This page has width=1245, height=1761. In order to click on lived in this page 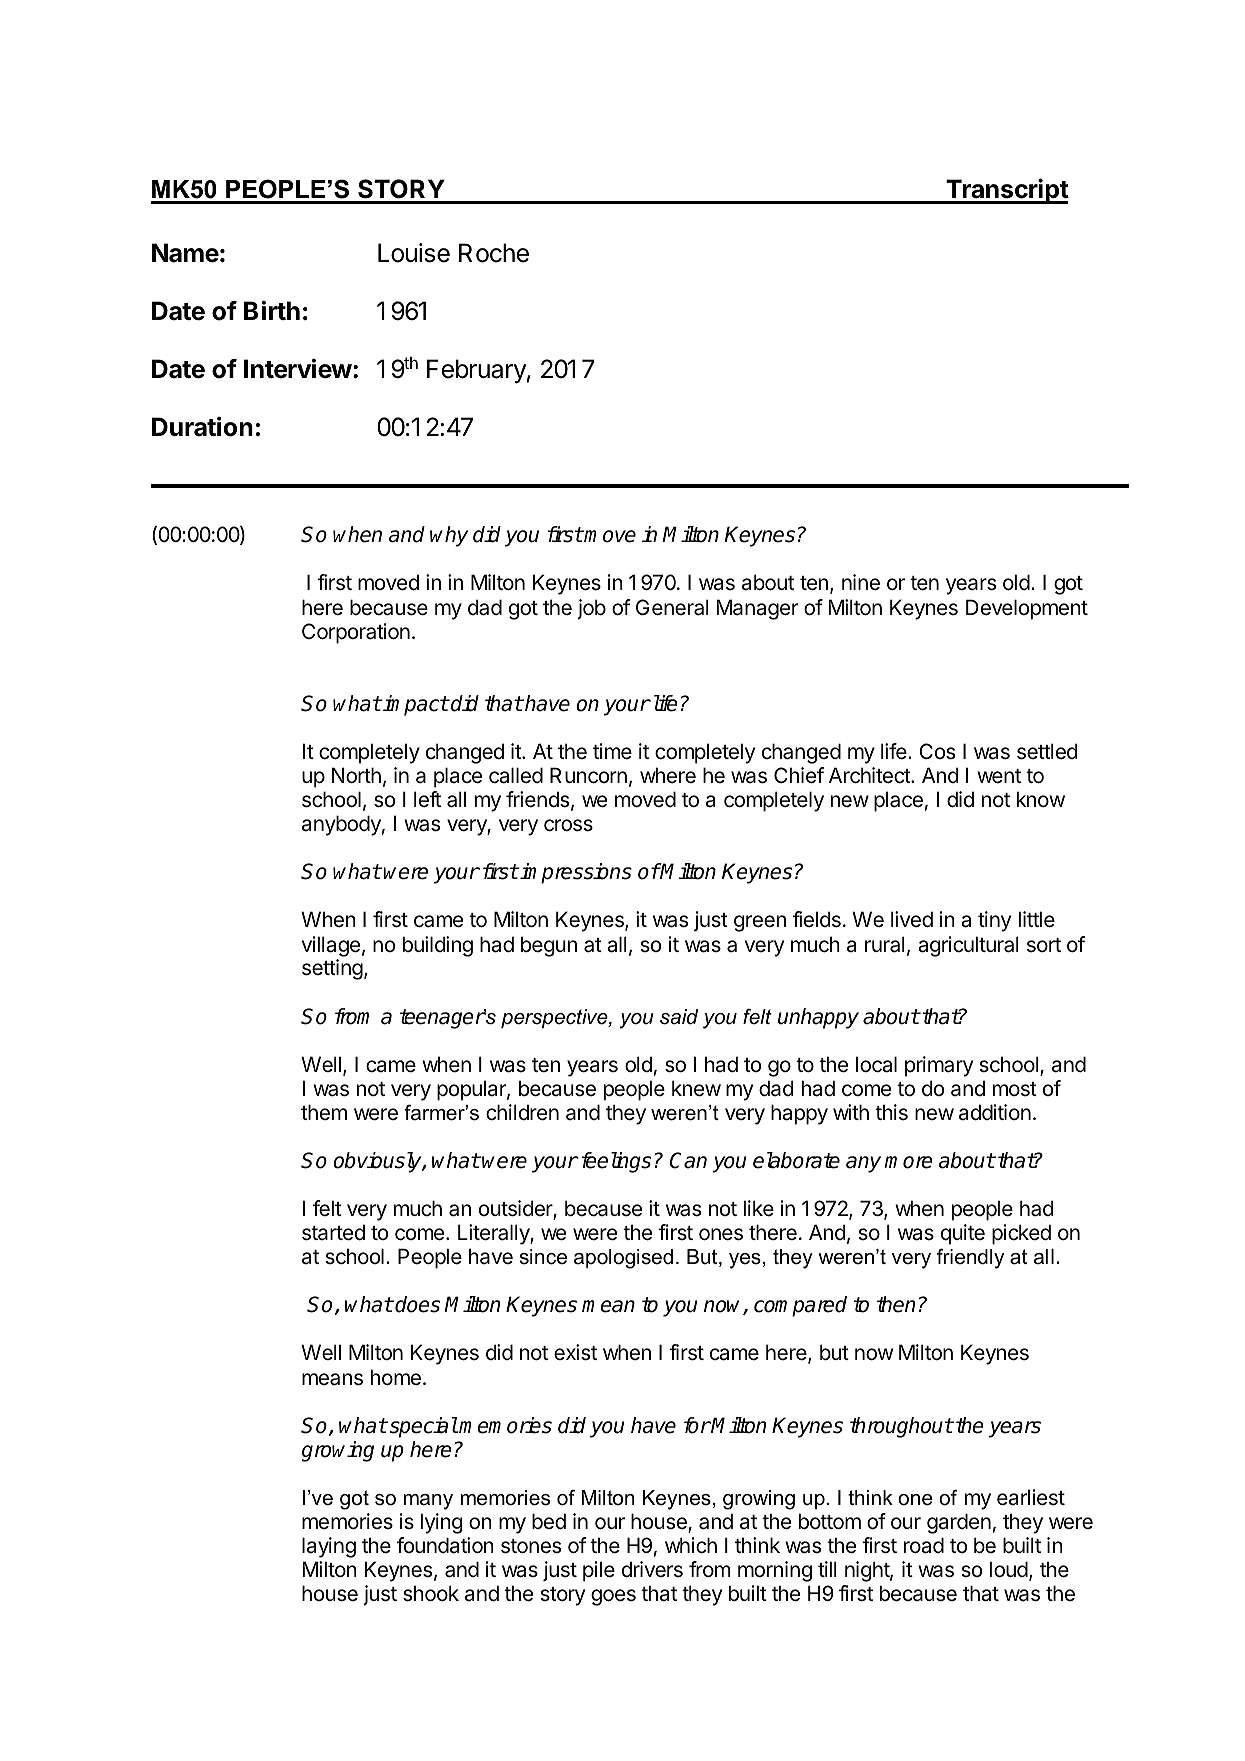, I will do `click(912, 919)`.
